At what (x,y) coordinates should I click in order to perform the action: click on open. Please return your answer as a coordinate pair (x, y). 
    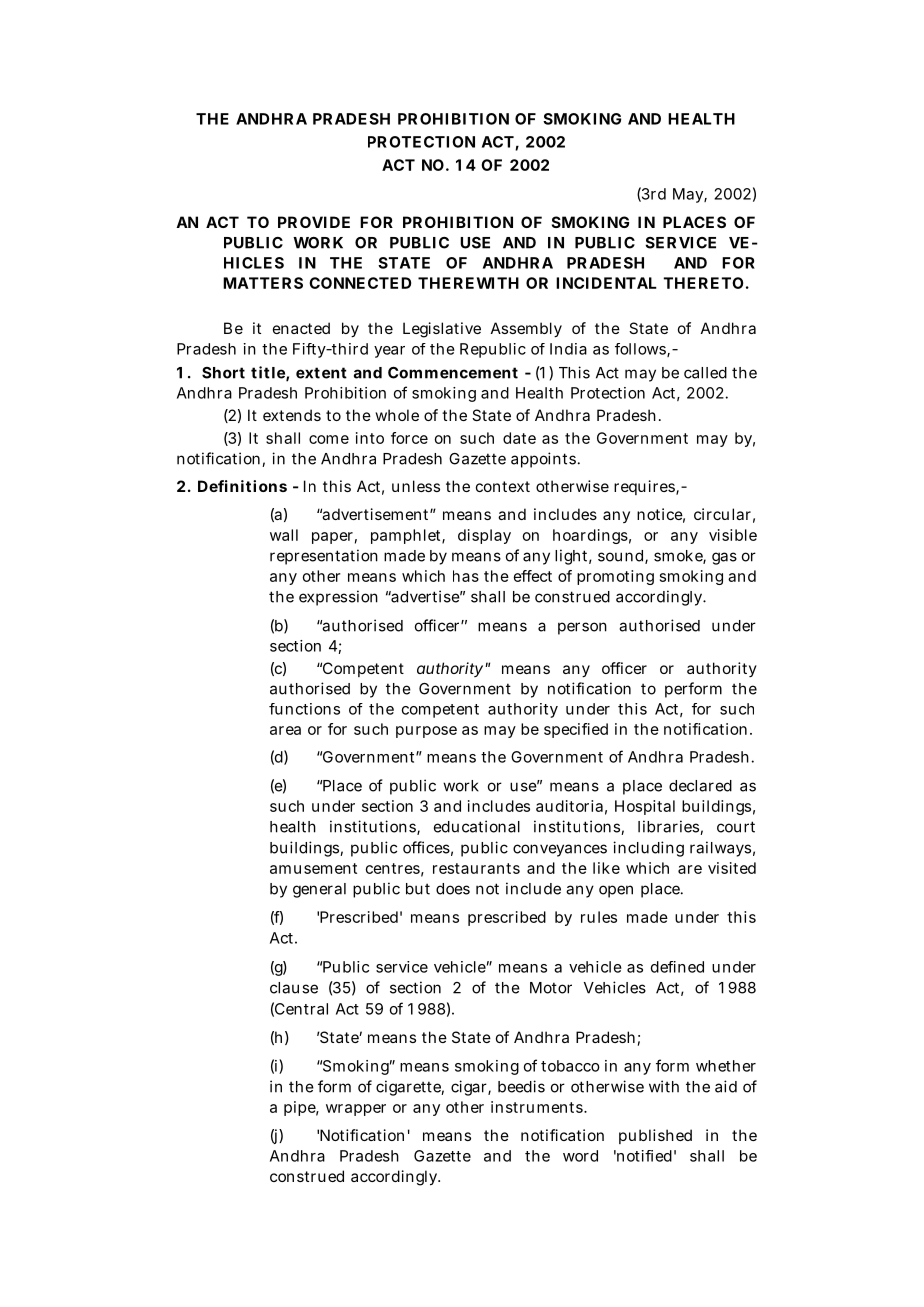
    Looking at the image, I should click on (616, 891).
